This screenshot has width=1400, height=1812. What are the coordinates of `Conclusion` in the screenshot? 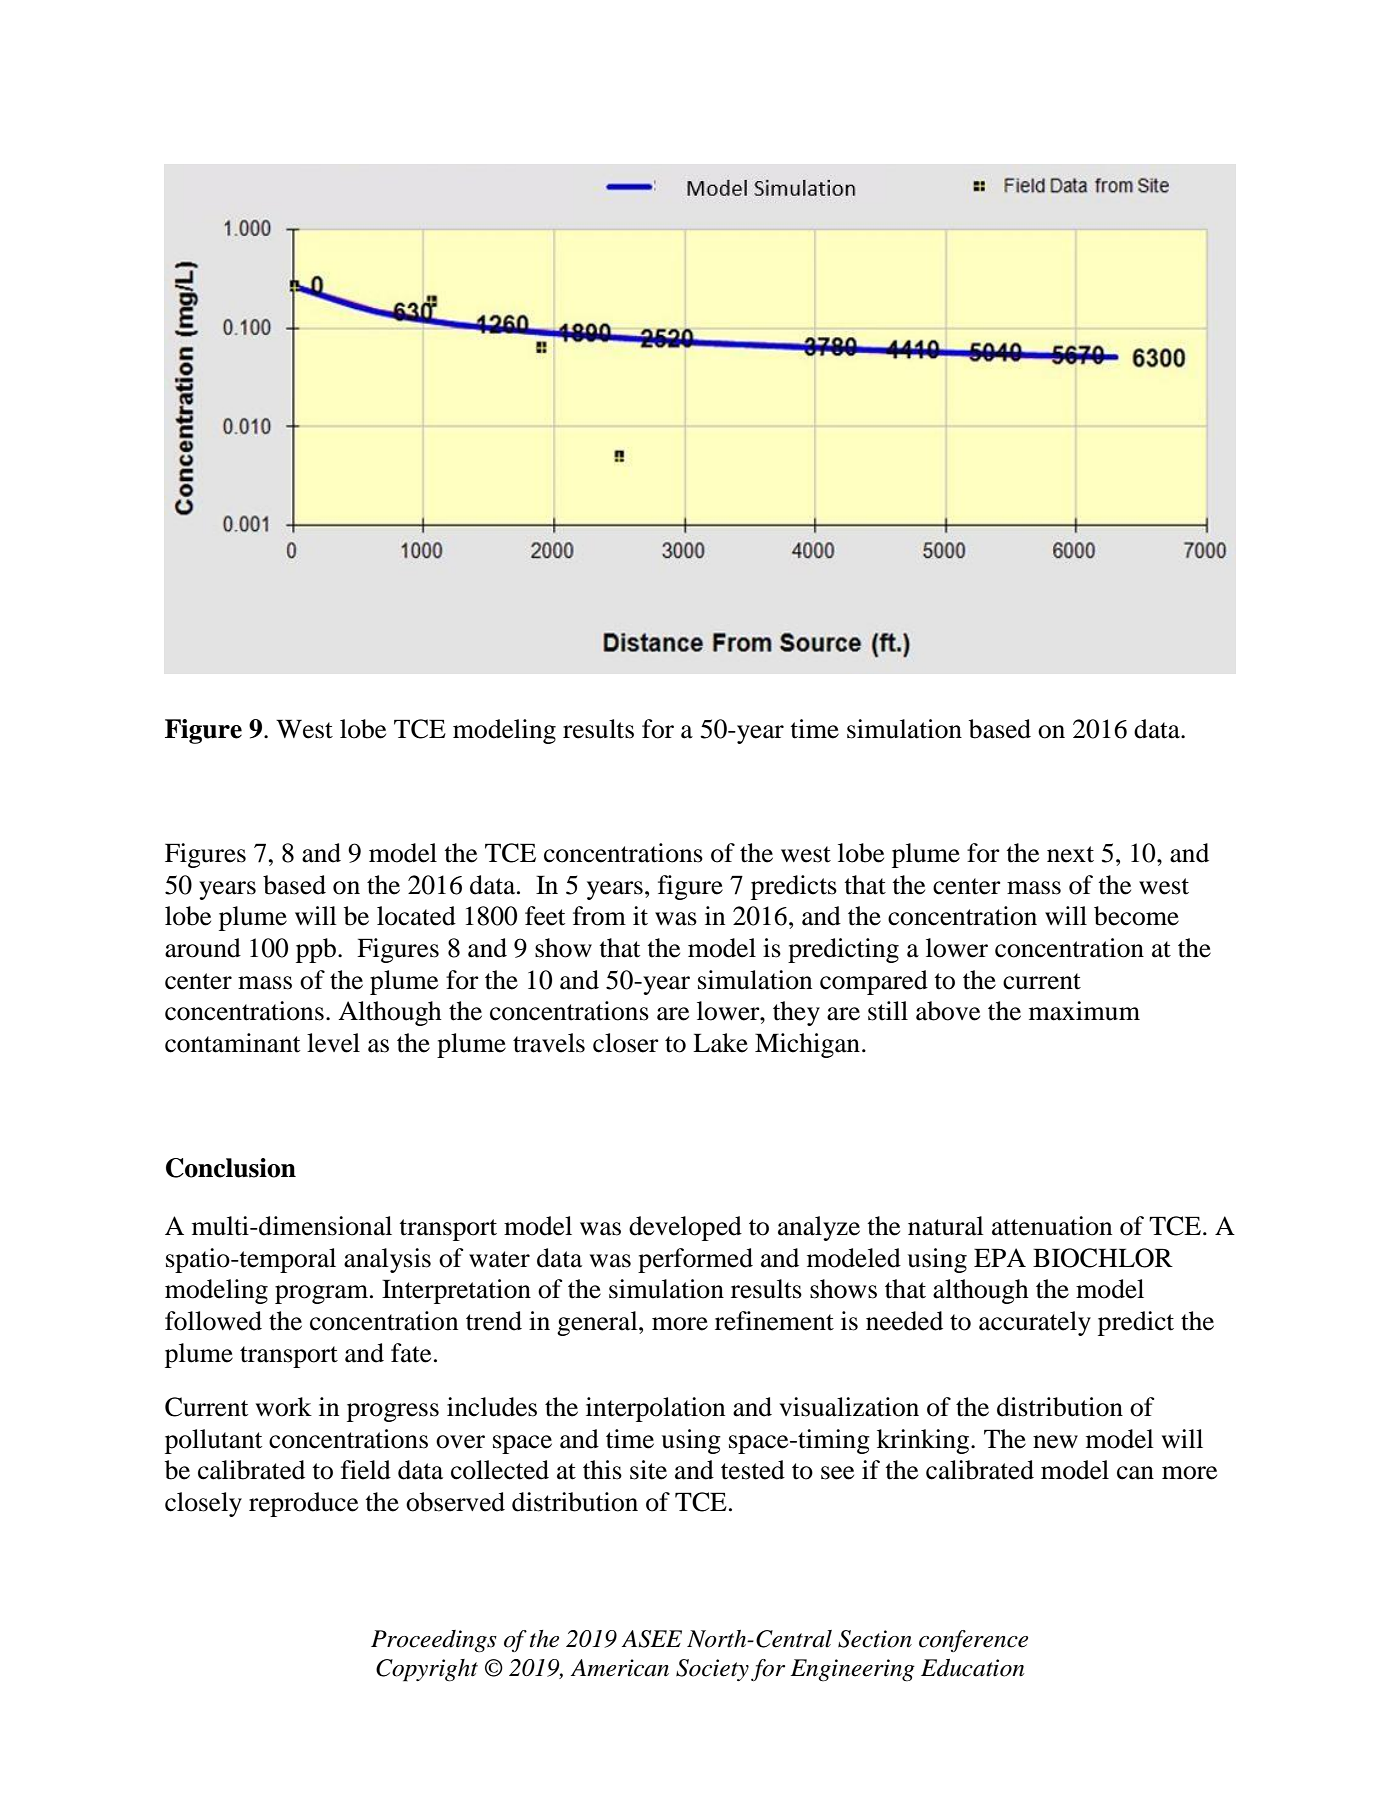 It's located at (231, 1168).
